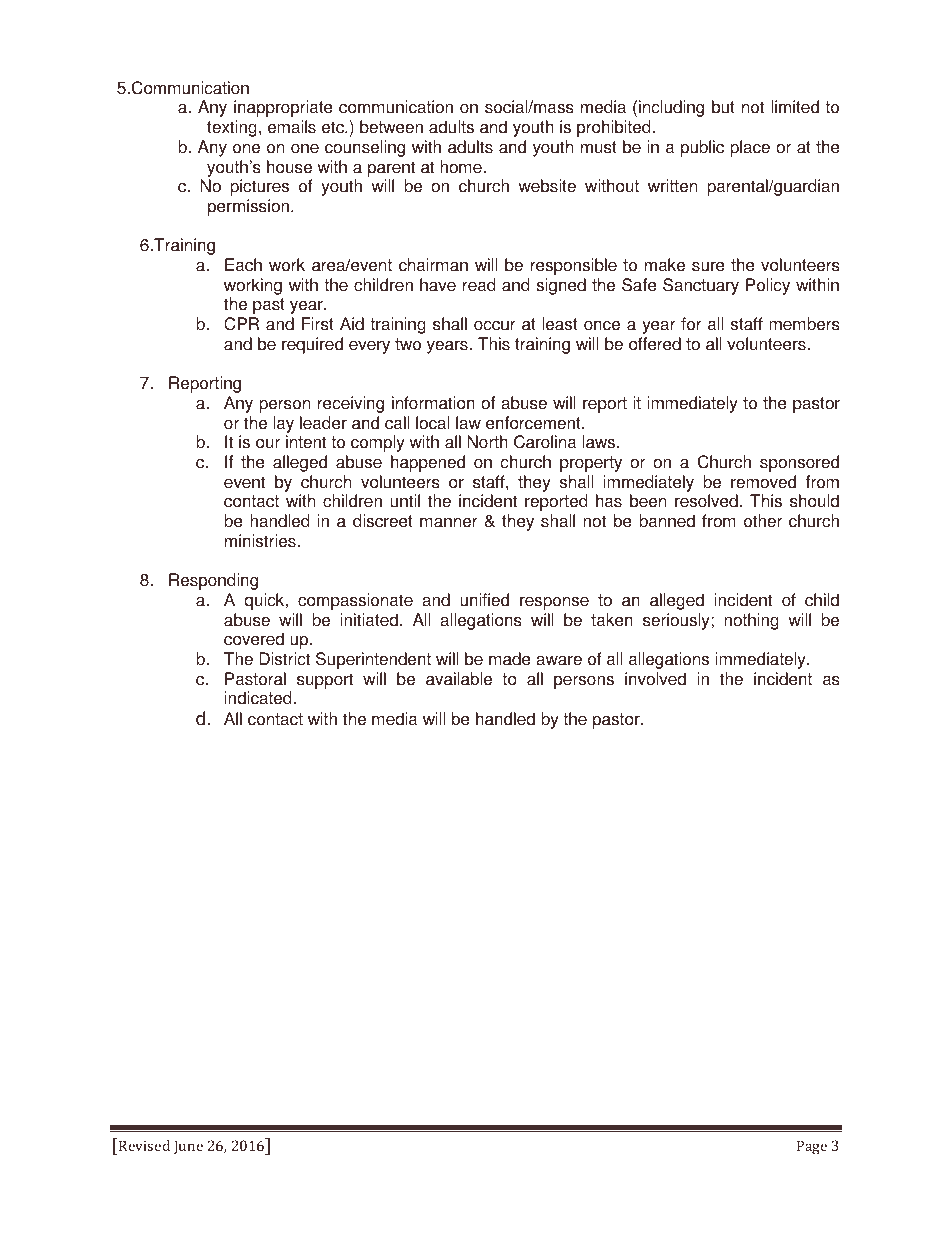  What do you see at coordinates (258, 698) in the screenshot?
I see `indicated` at bounding box center [258, 698].
